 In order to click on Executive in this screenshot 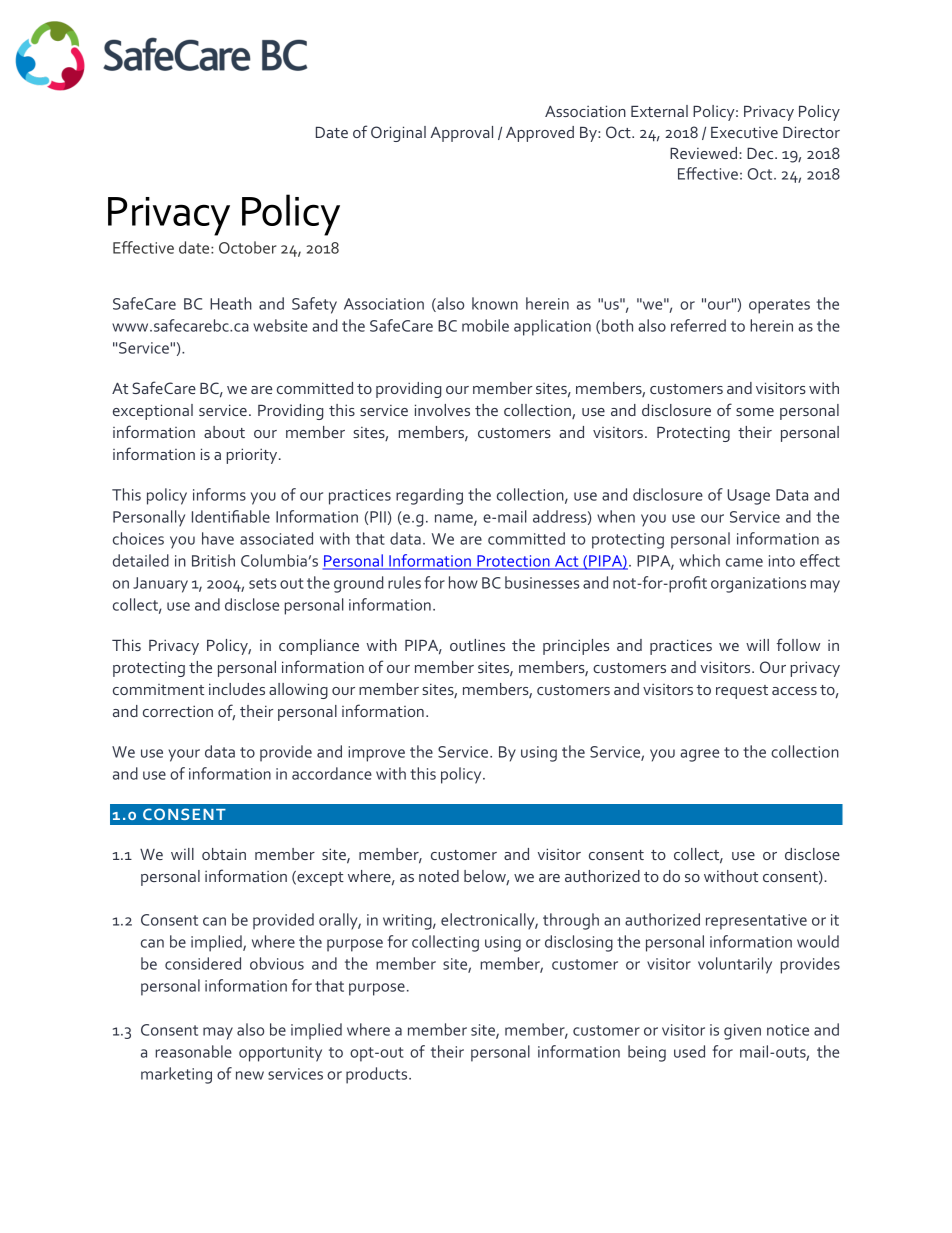, I will do `click(744, 132)`.
